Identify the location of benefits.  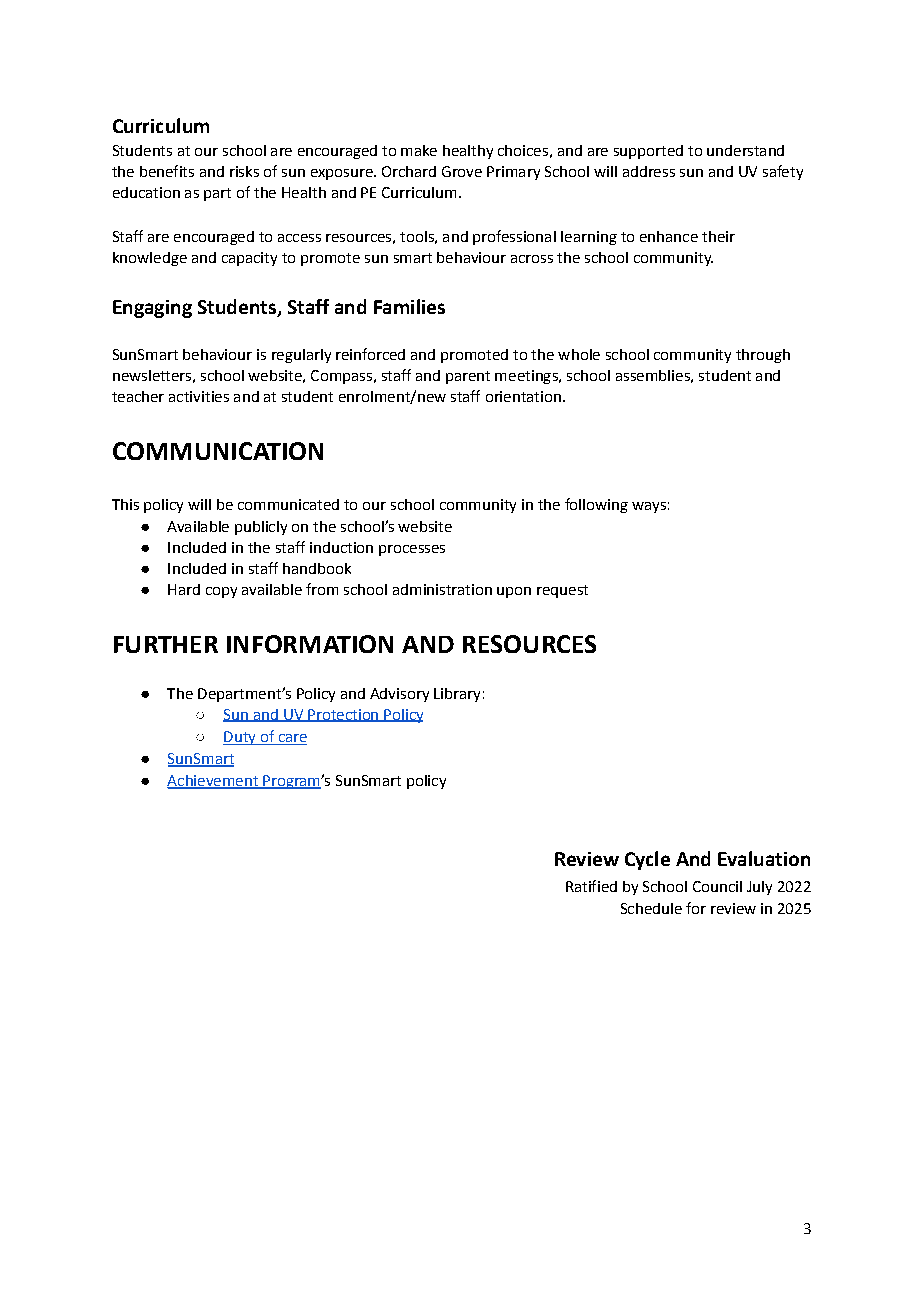
(167, 171).
